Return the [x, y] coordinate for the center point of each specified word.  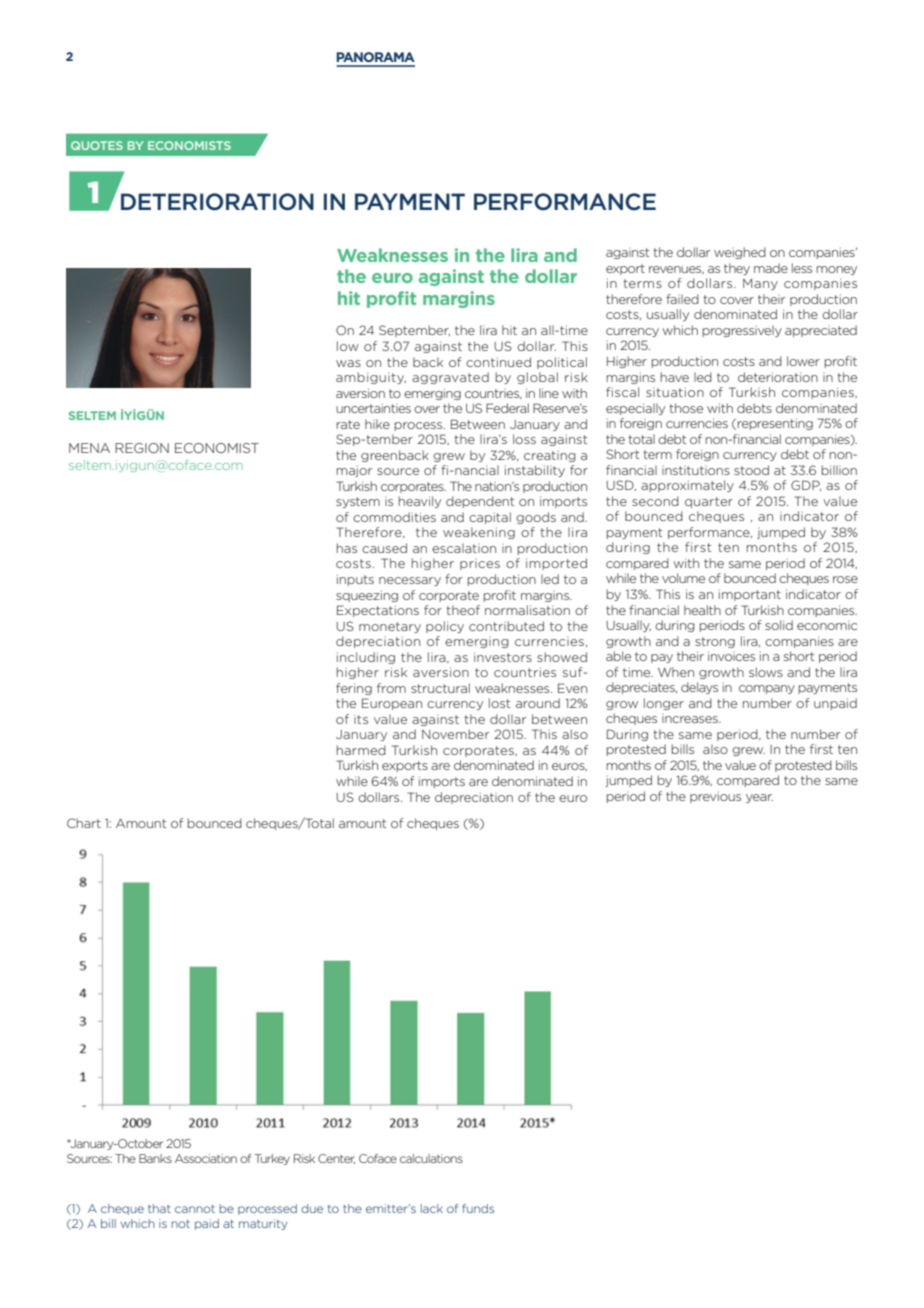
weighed [740, 253]
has [347, 548]
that [159, 1208]
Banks [155, 1158]
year [759, 798]
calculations [431, 1158]
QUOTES [97, 145]
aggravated [450, 378]
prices [480, 564]
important [750, 595]
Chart [84, 823]
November [455, 734]
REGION [142, 448]
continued [498, 362]
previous [715, 797]
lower [803, 361]
